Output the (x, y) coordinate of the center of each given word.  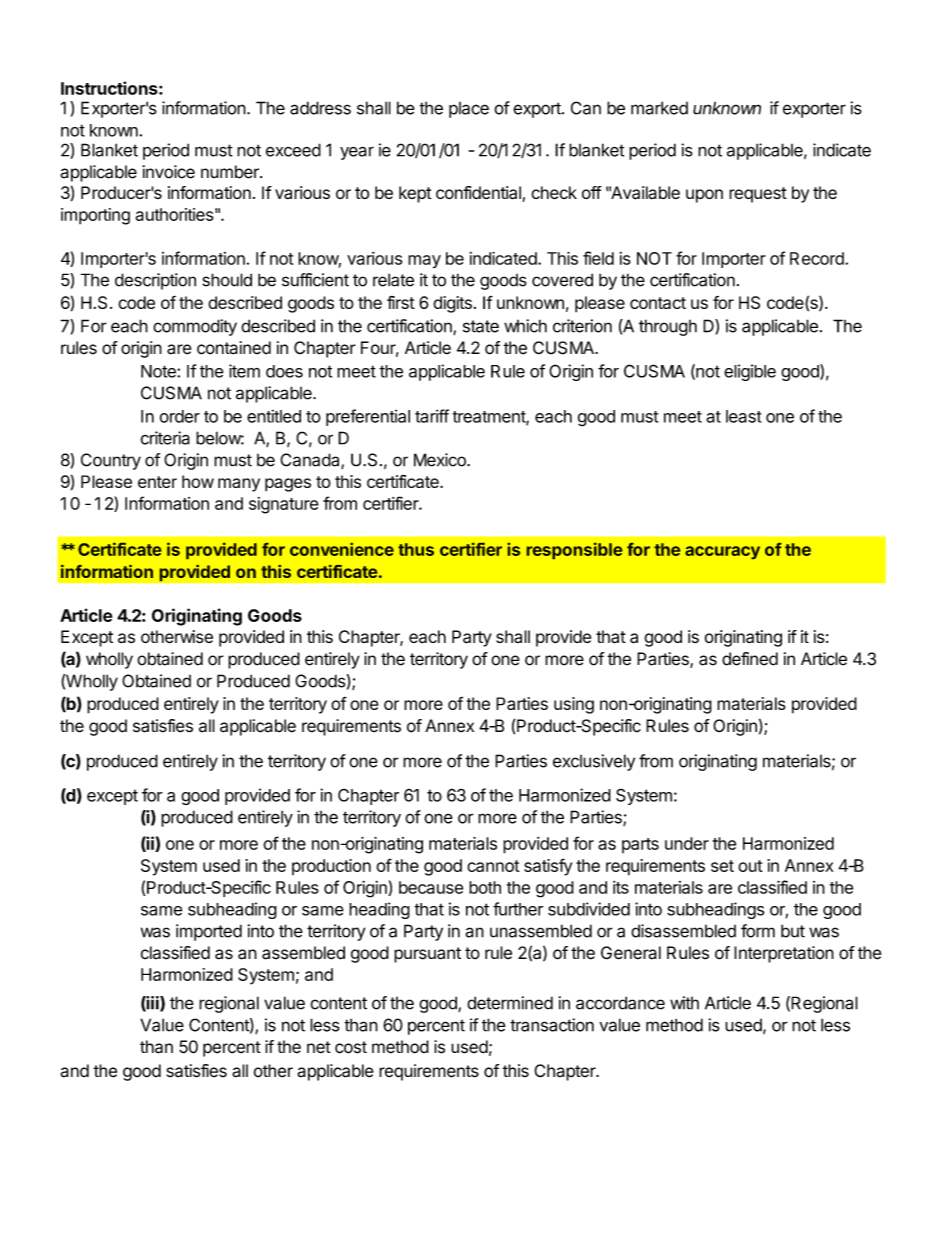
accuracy (722, 552)
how (198, 481)
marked (659, 108)
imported (209, 932)
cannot (493, 866)
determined (510, 1003)
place (469, 110)
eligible (750, 372)
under (687, 843)
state (481, 326)
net (319, 1047)
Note (159, 371)
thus (416, 549)
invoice (168, 172)
